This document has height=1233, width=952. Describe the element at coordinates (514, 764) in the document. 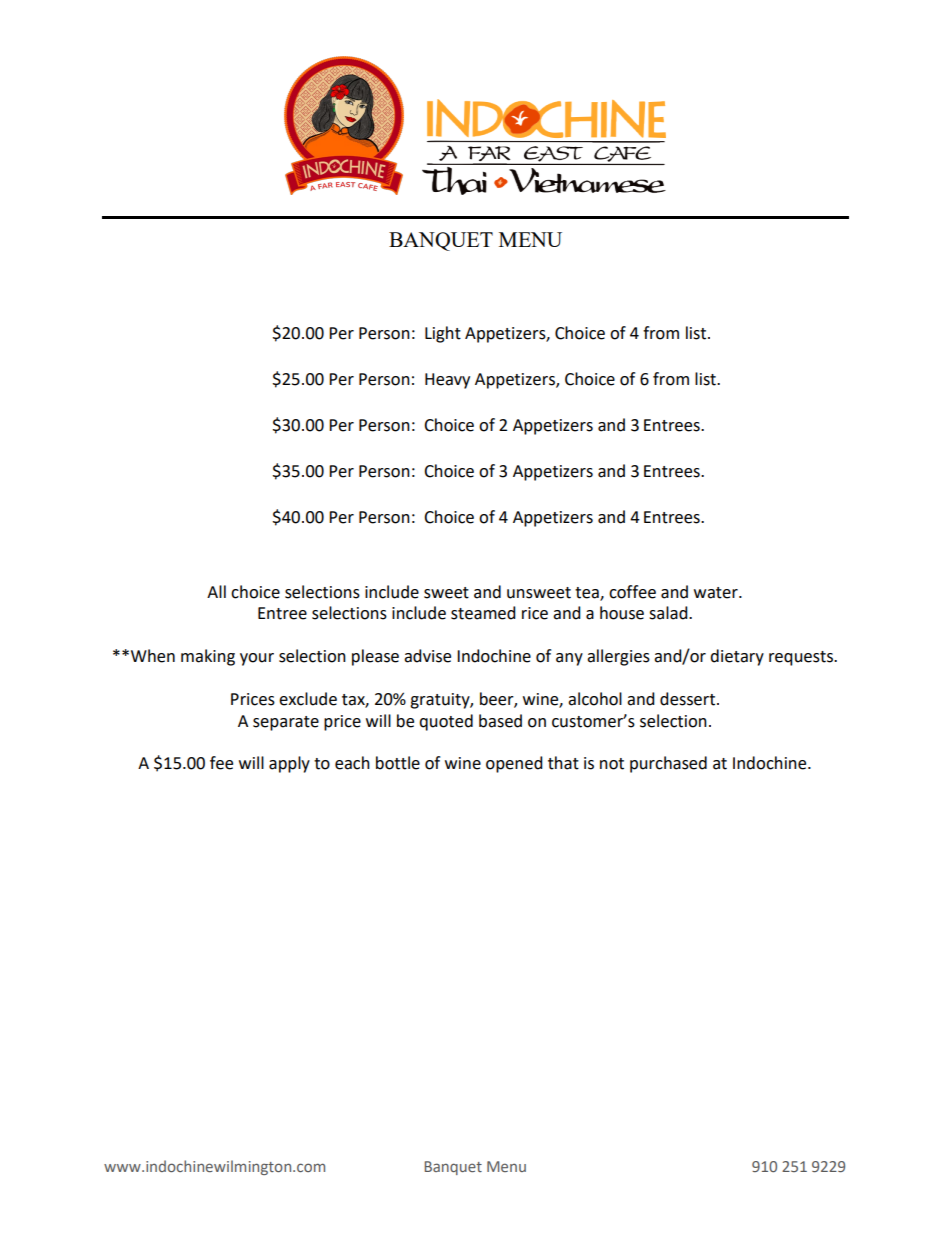

I see `opened` at that location.
